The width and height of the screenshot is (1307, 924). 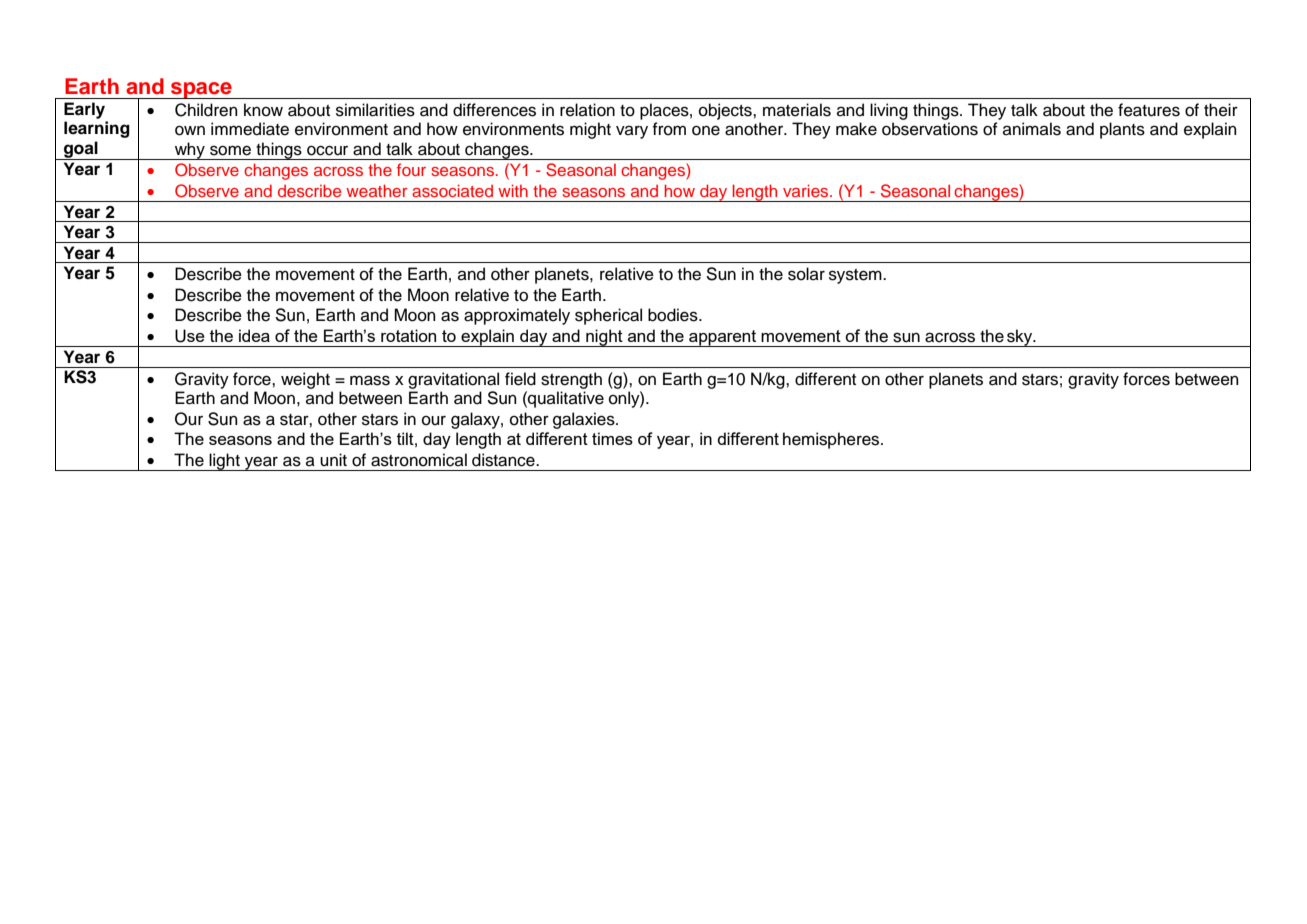 I want to click on light, so click(x=224, y=462).
